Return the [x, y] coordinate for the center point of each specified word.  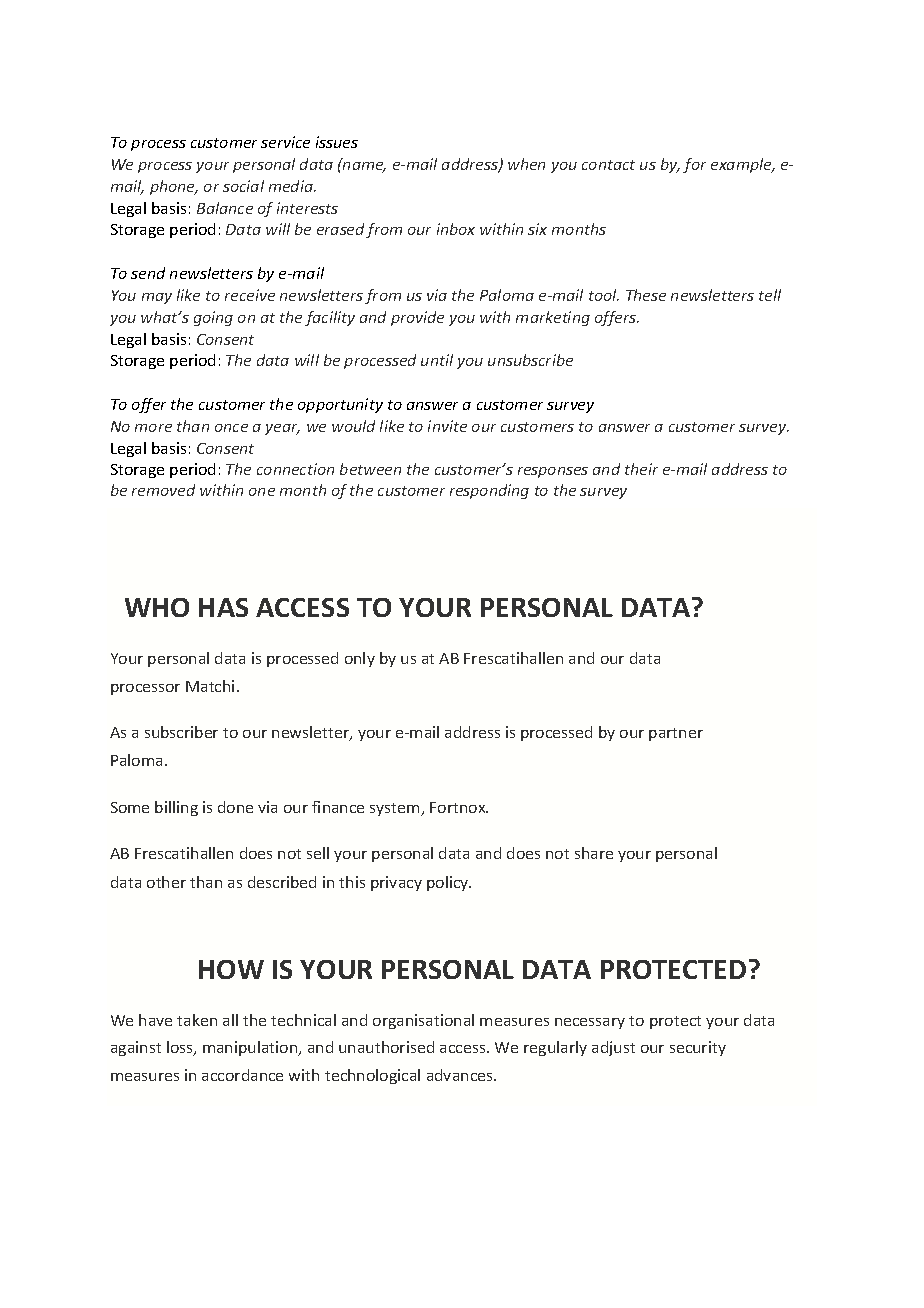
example [742, 165]
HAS [223, 607]
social [243, 186]
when [526, 164]
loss [181, 1048]
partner [676, 734]
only [360, 659]
